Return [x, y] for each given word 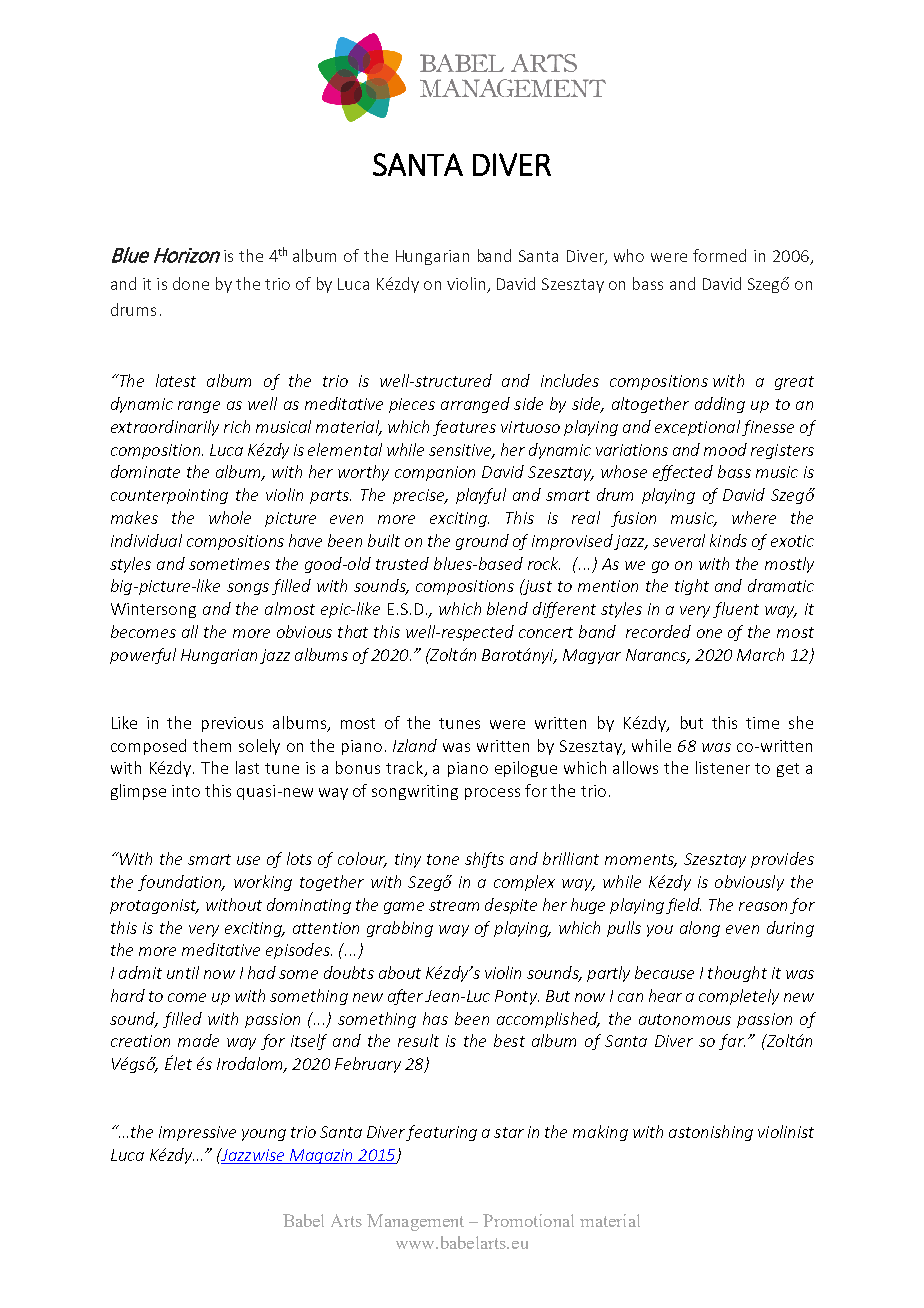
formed [719, 255]
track [406, 769]
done [191, 283]
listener [723, 767]
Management [415, 1222]
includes [570, 380]
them [212, 745]
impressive [197, 1133]
